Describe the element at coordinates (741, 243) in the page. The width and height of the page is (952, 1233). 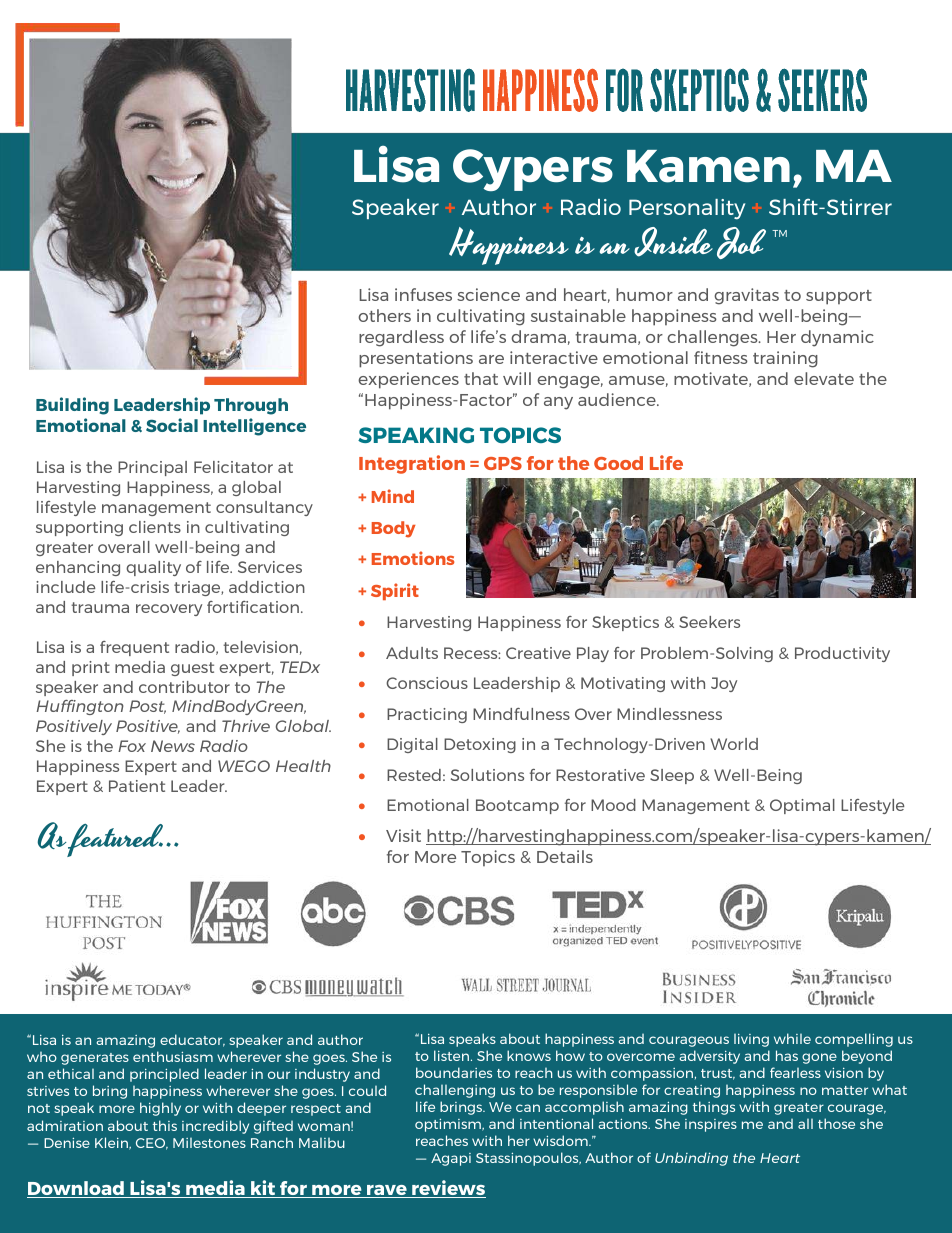
I see `Job` at that location.
